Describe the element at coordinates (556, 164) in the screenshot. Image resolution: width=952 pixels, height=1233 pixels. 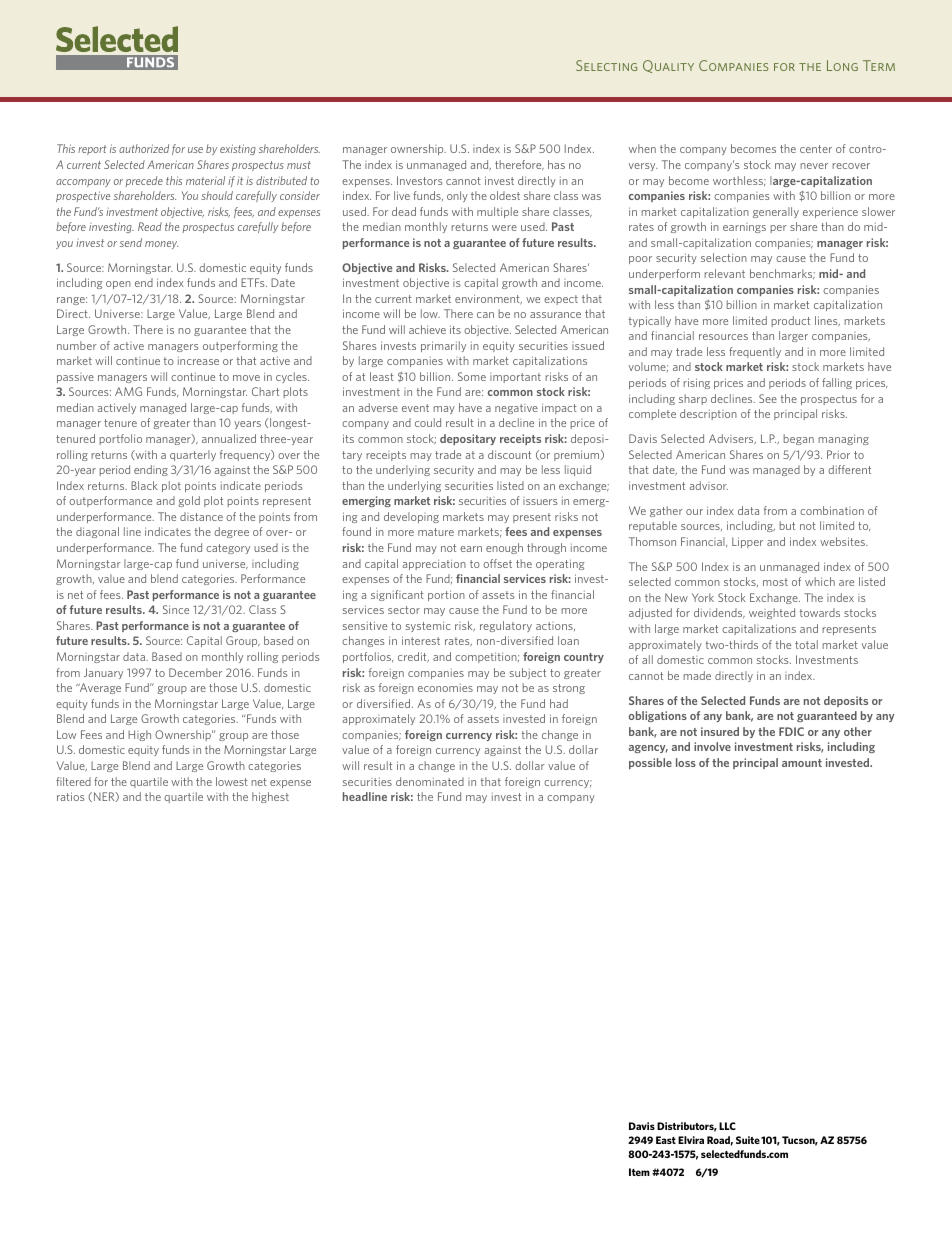
I see `has` at that location.
